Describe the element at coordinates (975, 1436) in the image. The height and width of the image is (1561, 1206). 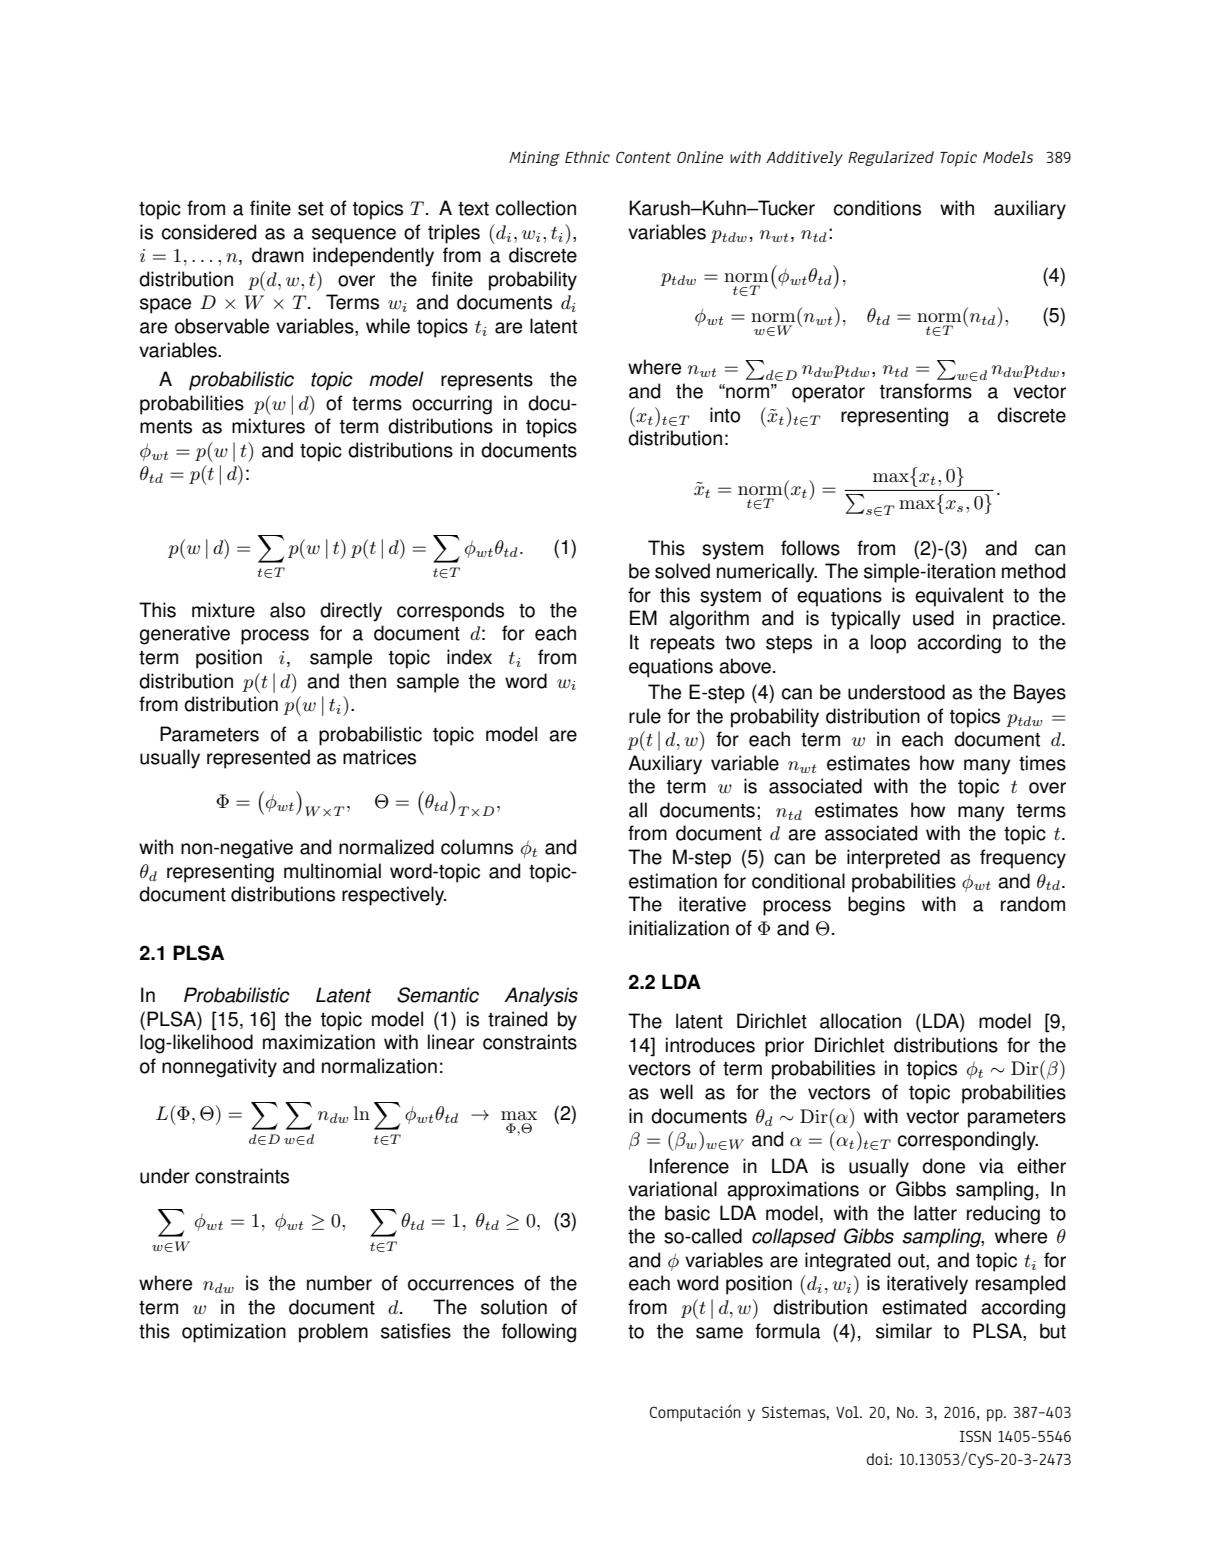
I see `ISSN` at that location.
